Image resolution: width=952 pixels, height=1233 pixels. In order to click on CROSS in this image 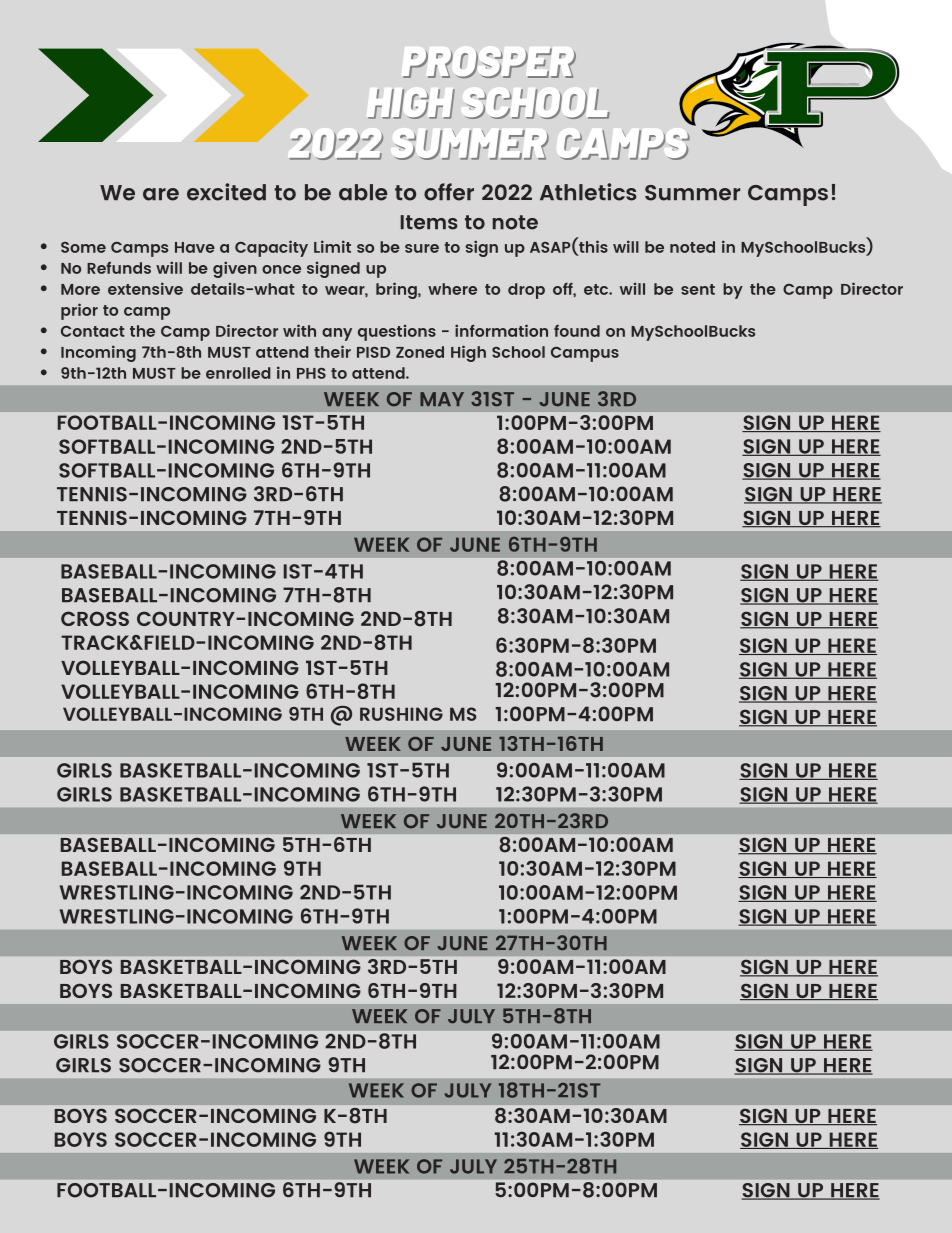, I will do `click(95, 618)`.
